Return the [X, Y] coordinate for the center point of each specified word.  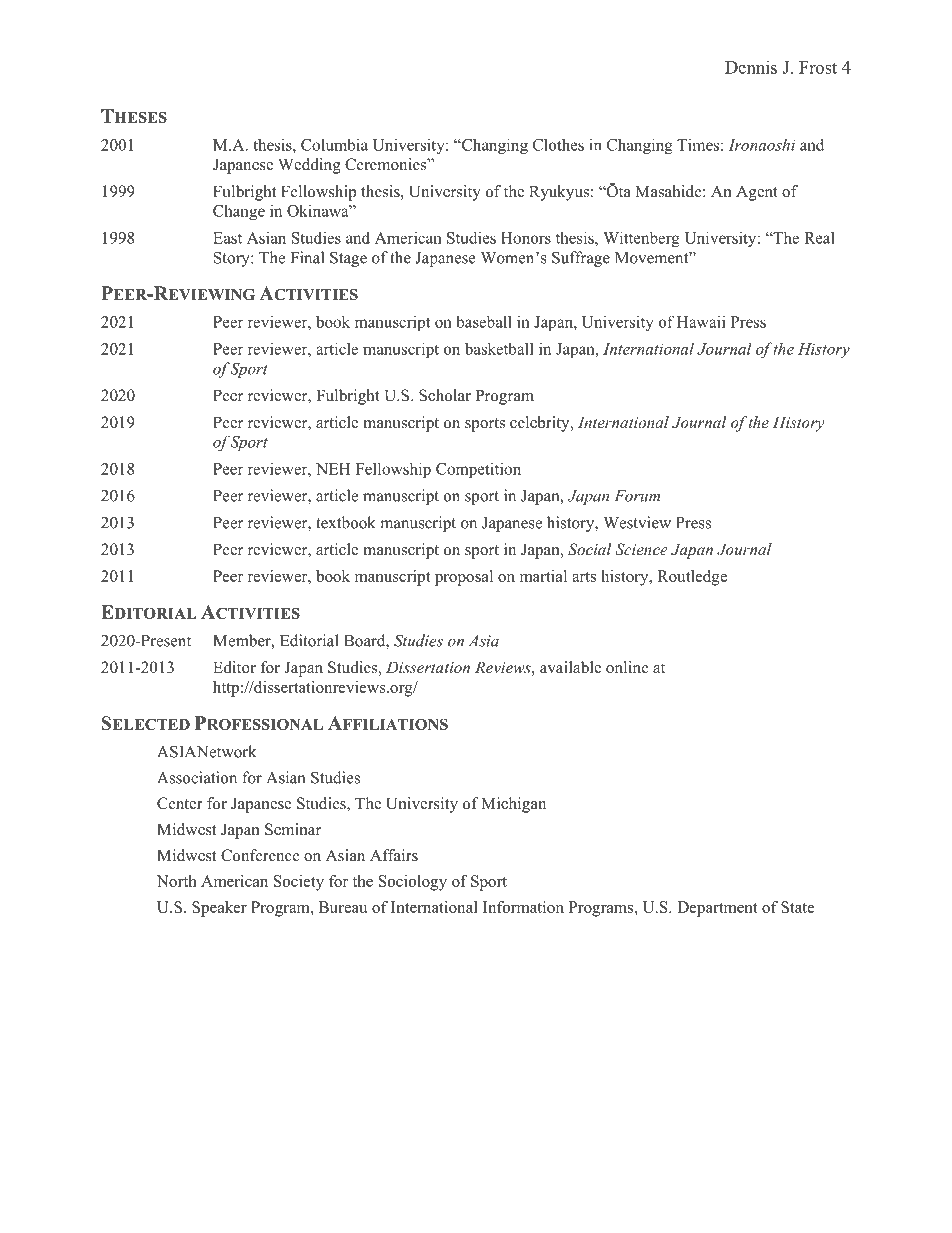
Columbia [334, 144]
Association [197, 777]
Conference [260, 855]
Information [523, 907]
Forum [637, 496]
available [570, 667]
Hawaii [701, 321]
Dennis [751, 67]
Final [307, 257]
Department [717, 909]
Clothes [558, 144]
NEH [333, 469]
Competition [478, 470]
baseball [484, 321]
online [627, 667]
